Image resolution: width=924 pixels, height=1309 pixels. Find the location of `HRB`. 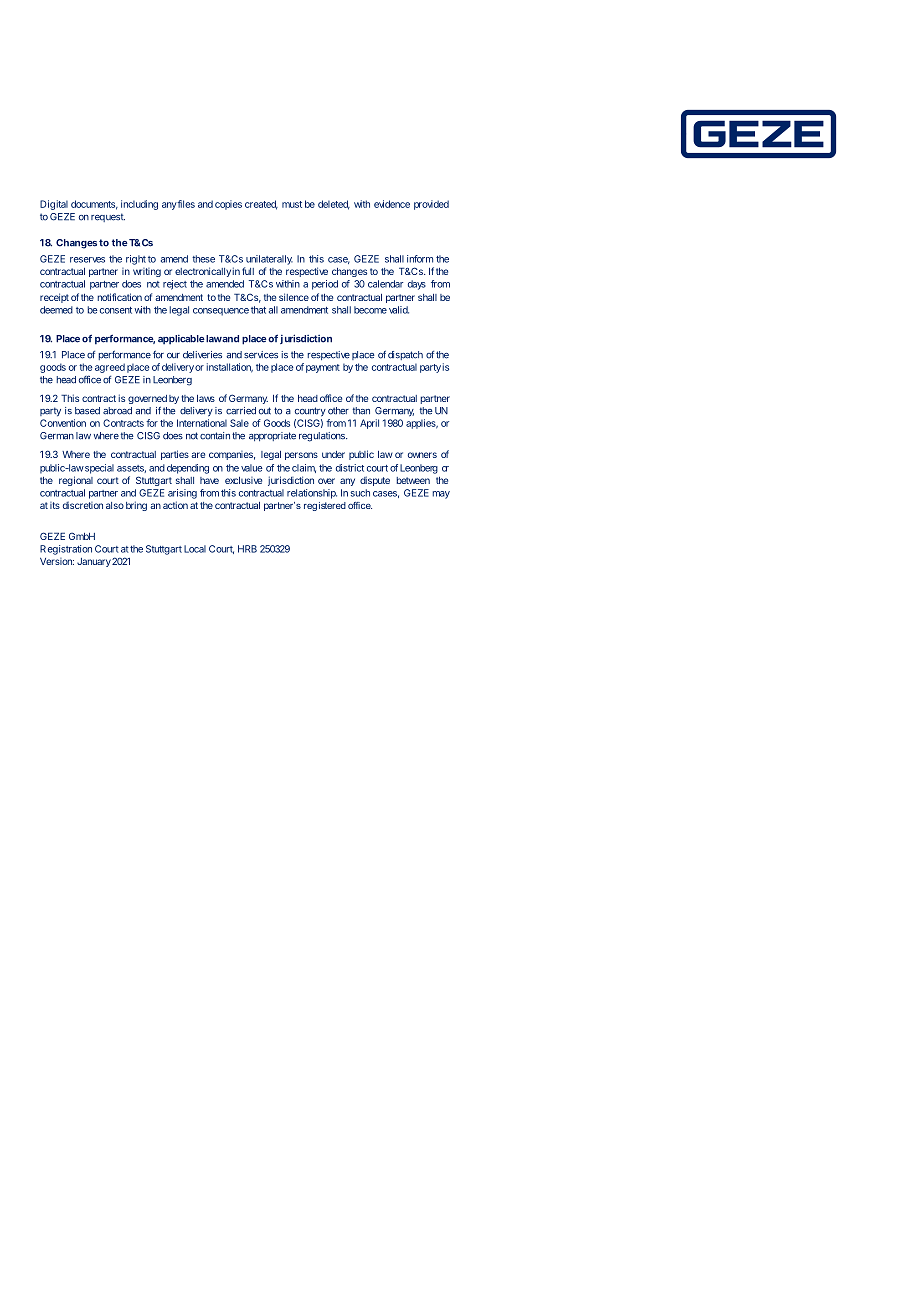

HRB is located at coordinates (247, 549).
